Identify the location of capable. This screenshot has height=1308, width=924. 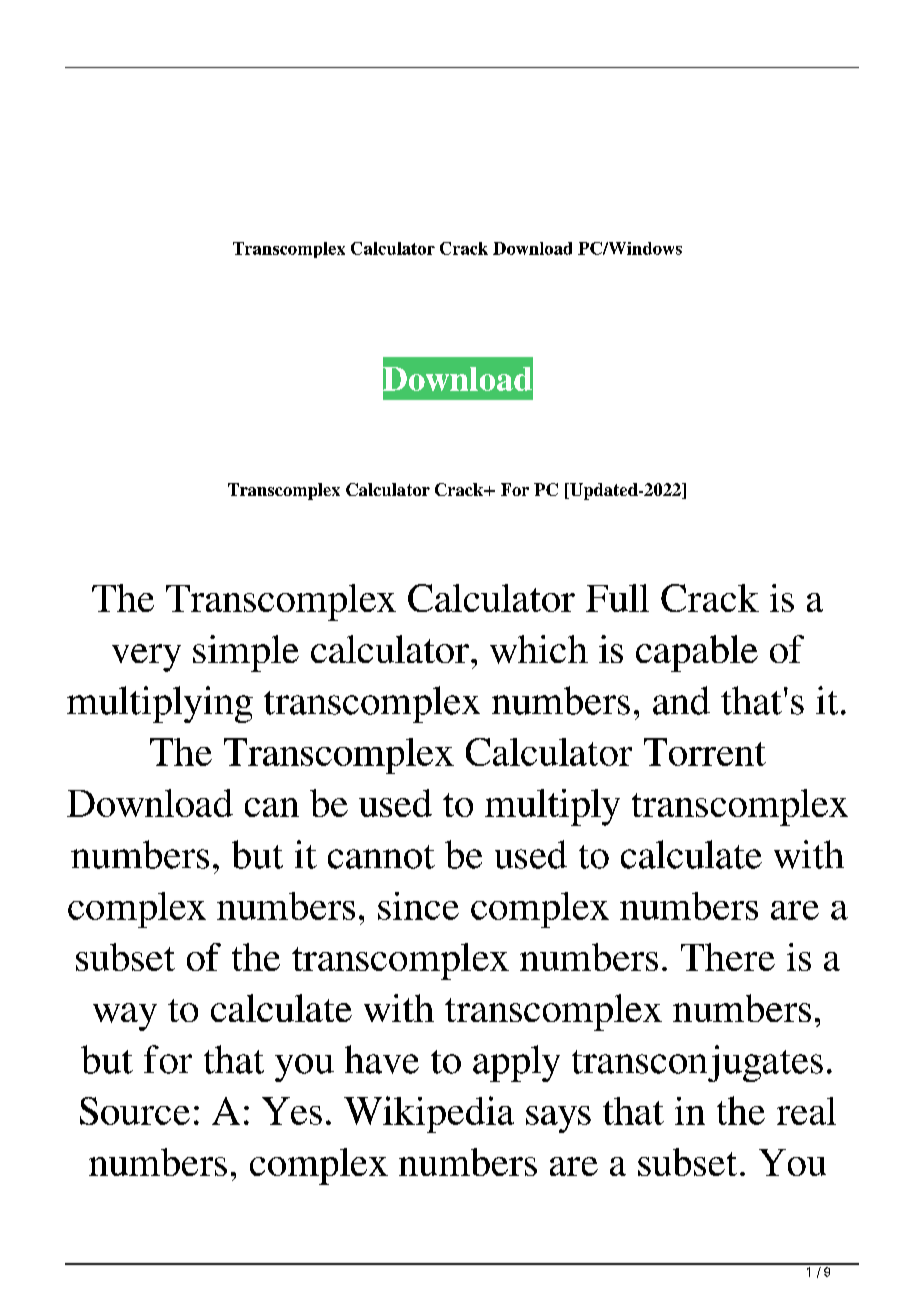
(697, 653).
